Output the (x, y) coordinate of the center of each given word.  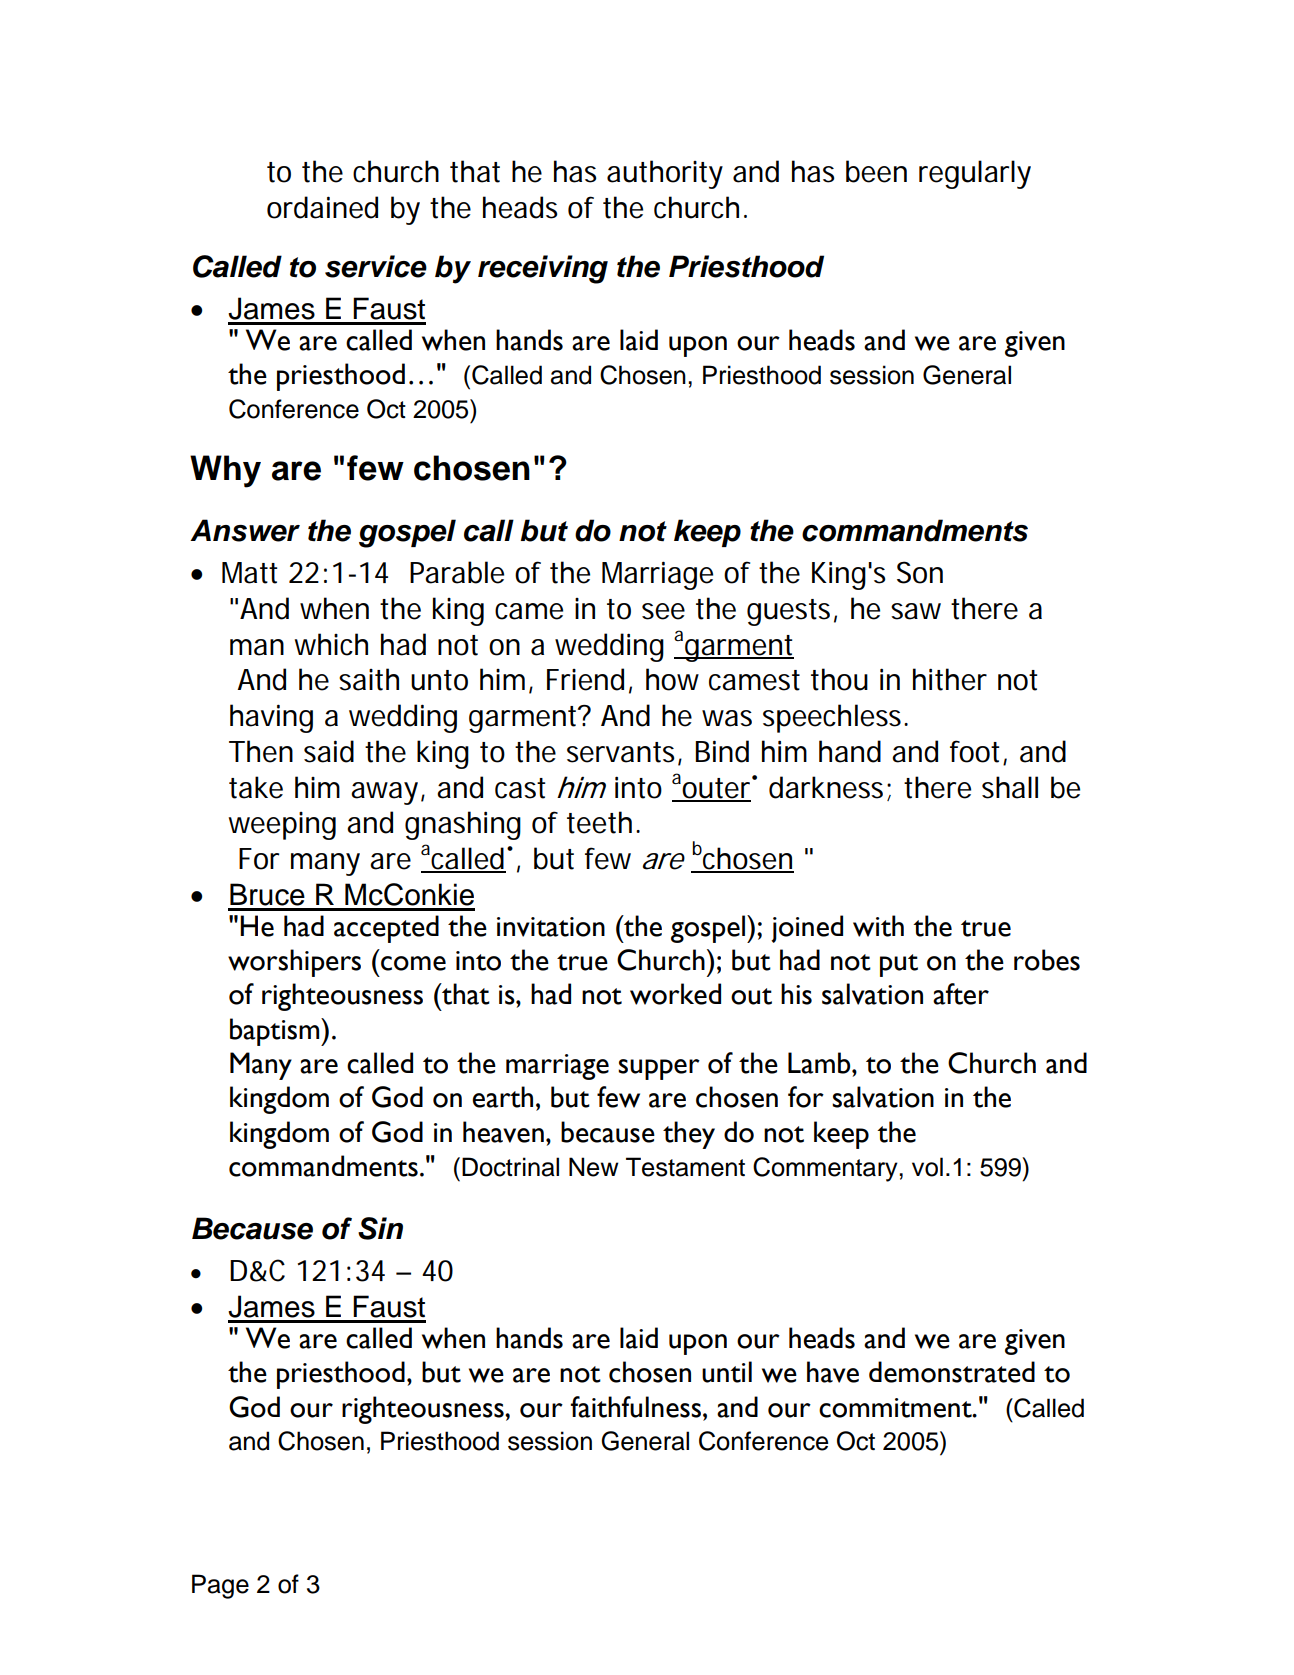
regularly (975, 174)
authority (665, 174)
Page (220, 1586)
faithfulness (637, 1407)
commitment (896, 1408)
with (878, 926)
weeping (282, 826)
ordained (322, 207)
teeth (599, 822)
